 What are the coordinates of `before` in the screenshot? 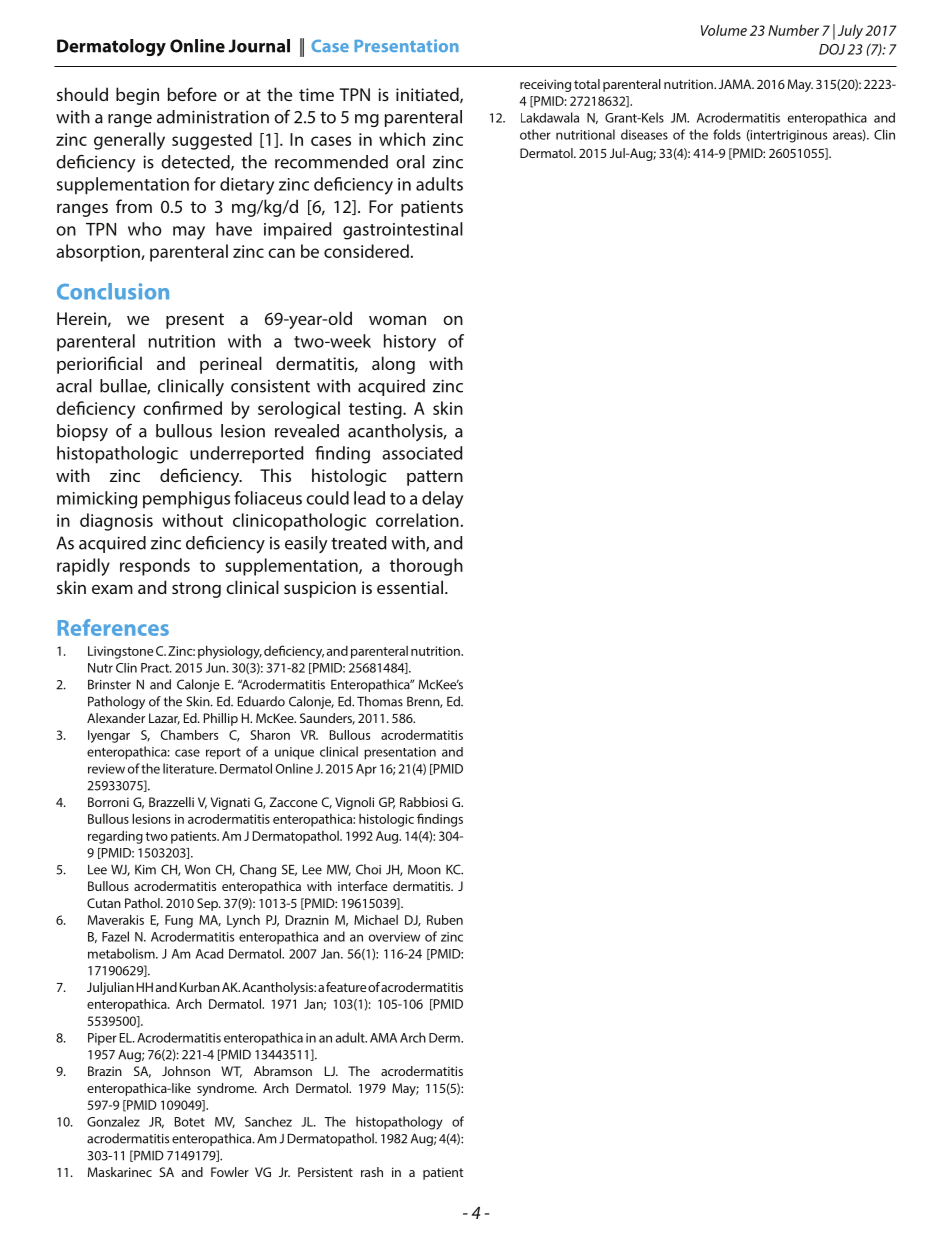 It's located at (192, 94).
